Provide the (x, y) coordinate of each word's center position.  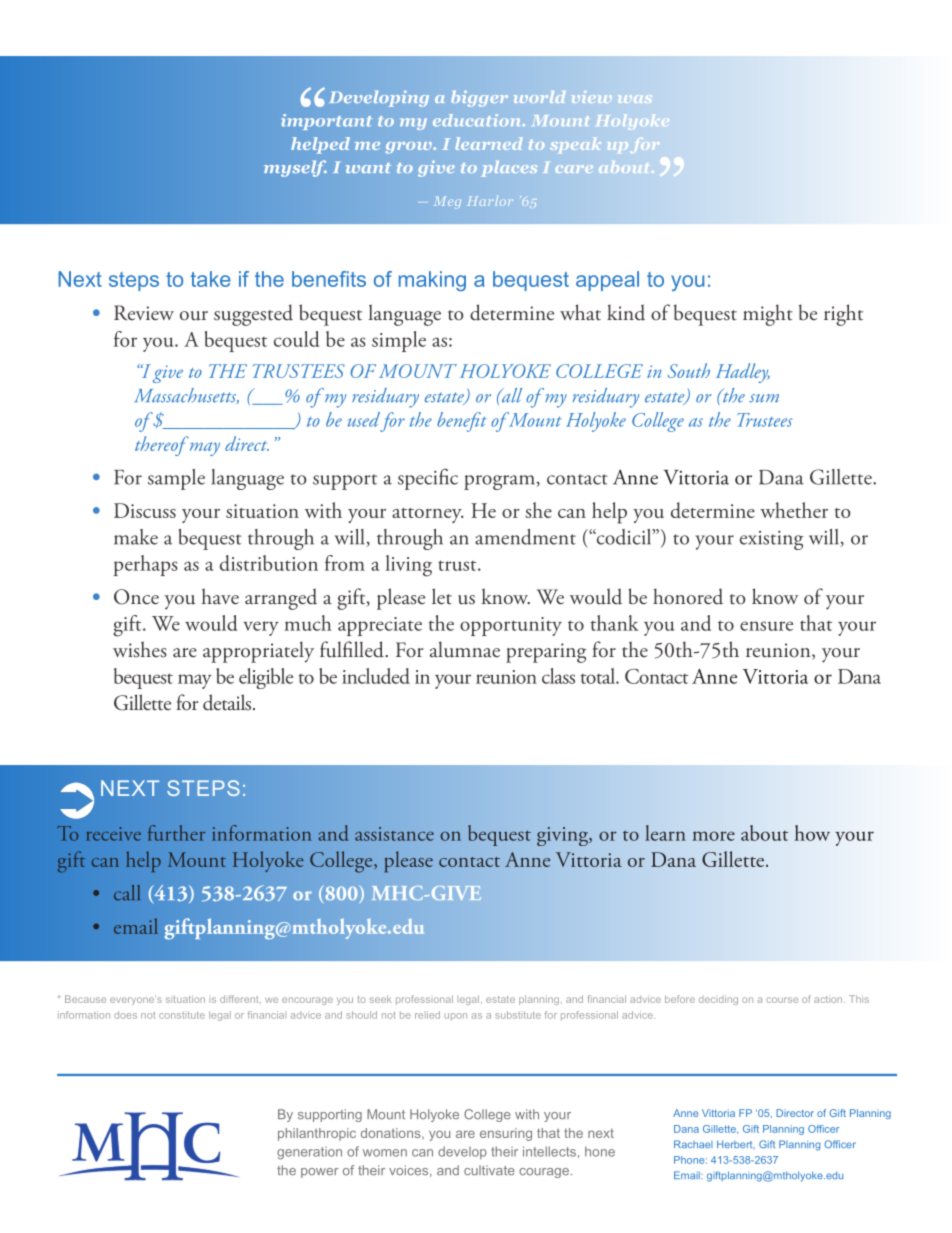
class (558, 676)
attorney (428, 515)
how (812, 833)
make (136, 537)
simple (399, 341)
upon (455, 1017)
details (228, 702)
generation (309, 1153)
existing (771, 540)
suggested (253, 315)
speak (575, 145)
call (127, 893)
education (478, 120)
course (782, 1000)
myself (295, 168)
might (768, 315)
